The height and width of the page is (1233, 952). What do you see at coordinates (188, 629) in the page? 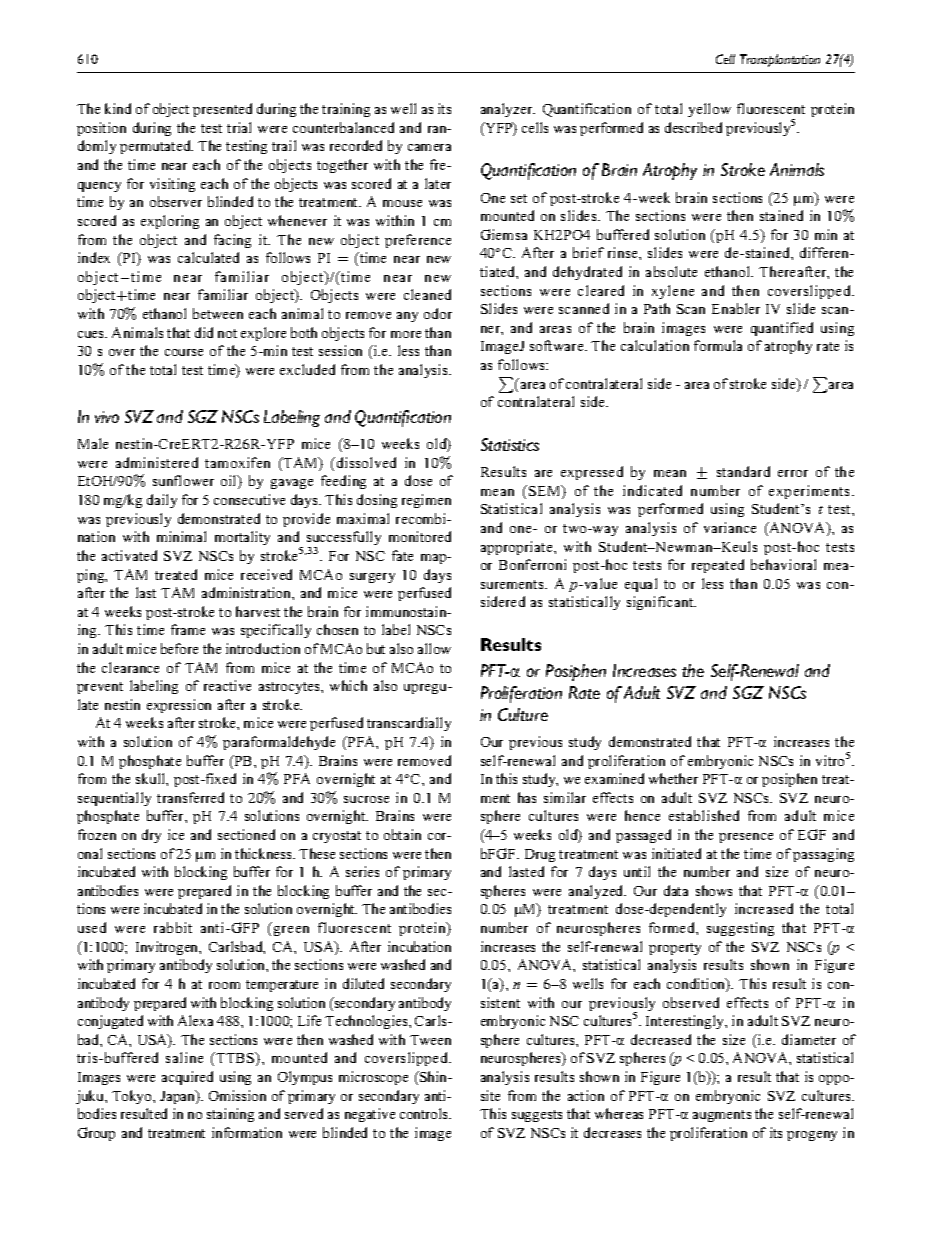
I see `frame` at bounding box center [188, 629].
